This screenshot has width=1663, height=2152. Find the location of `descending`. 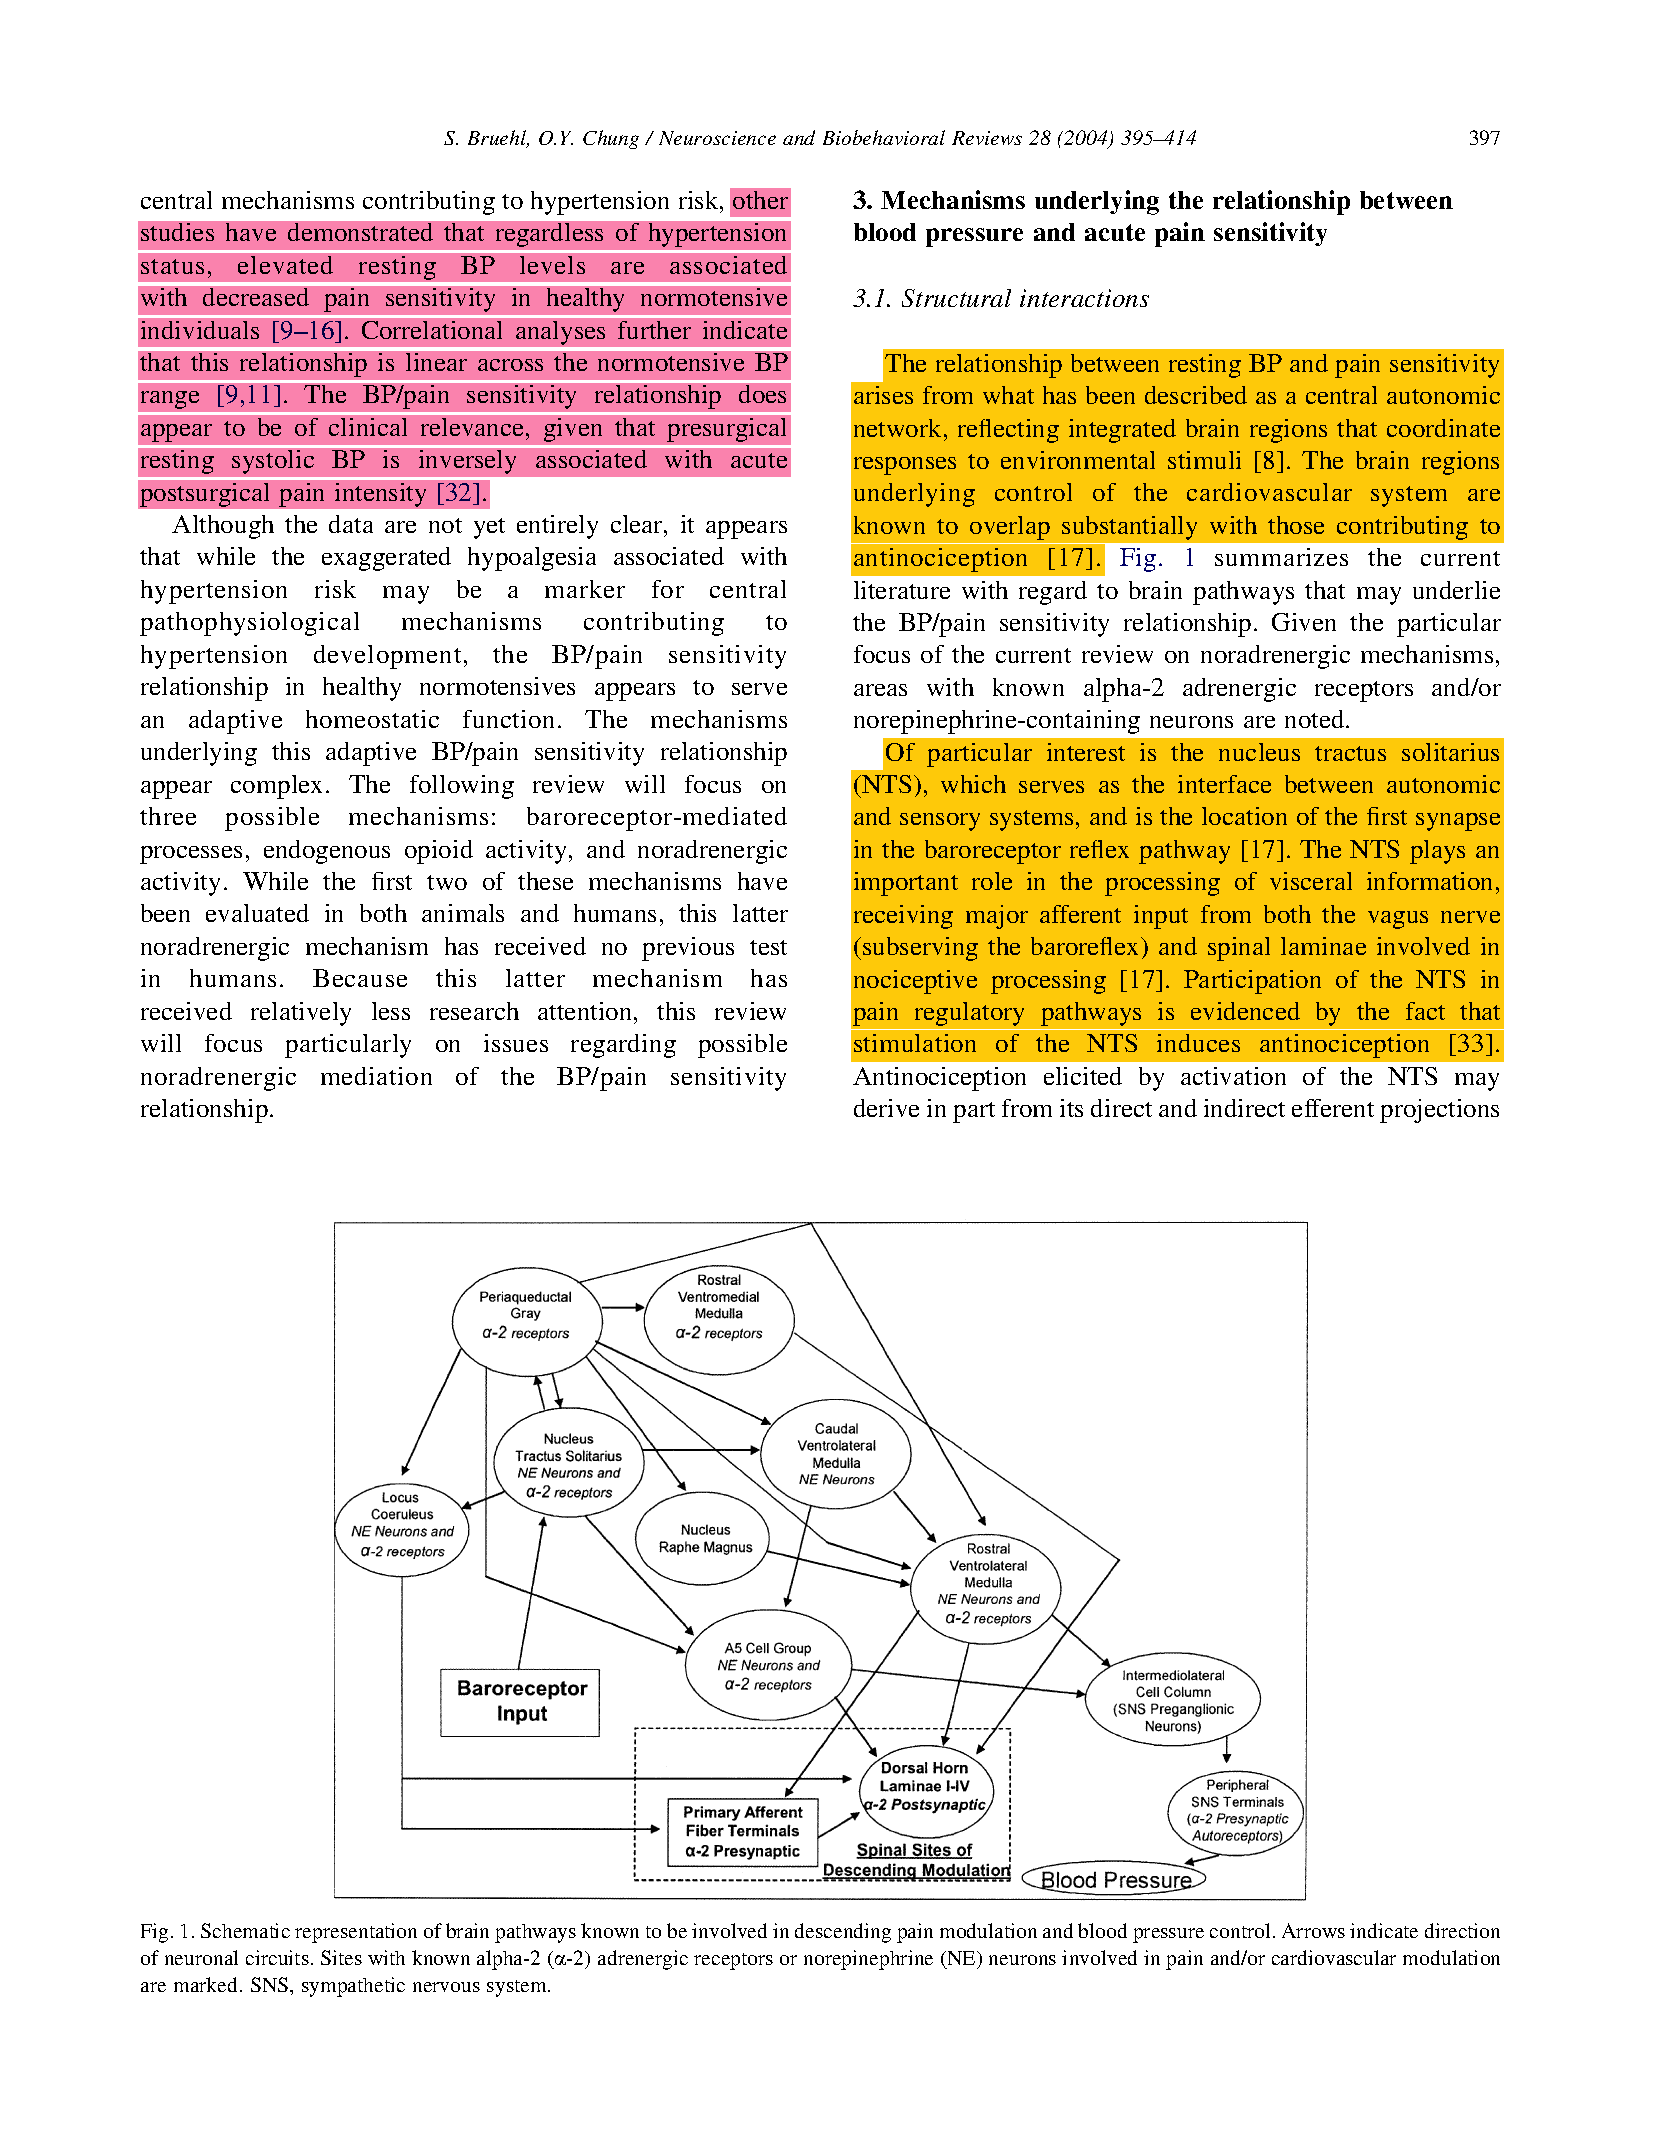

descending is located at coordinates (843, 1933).
